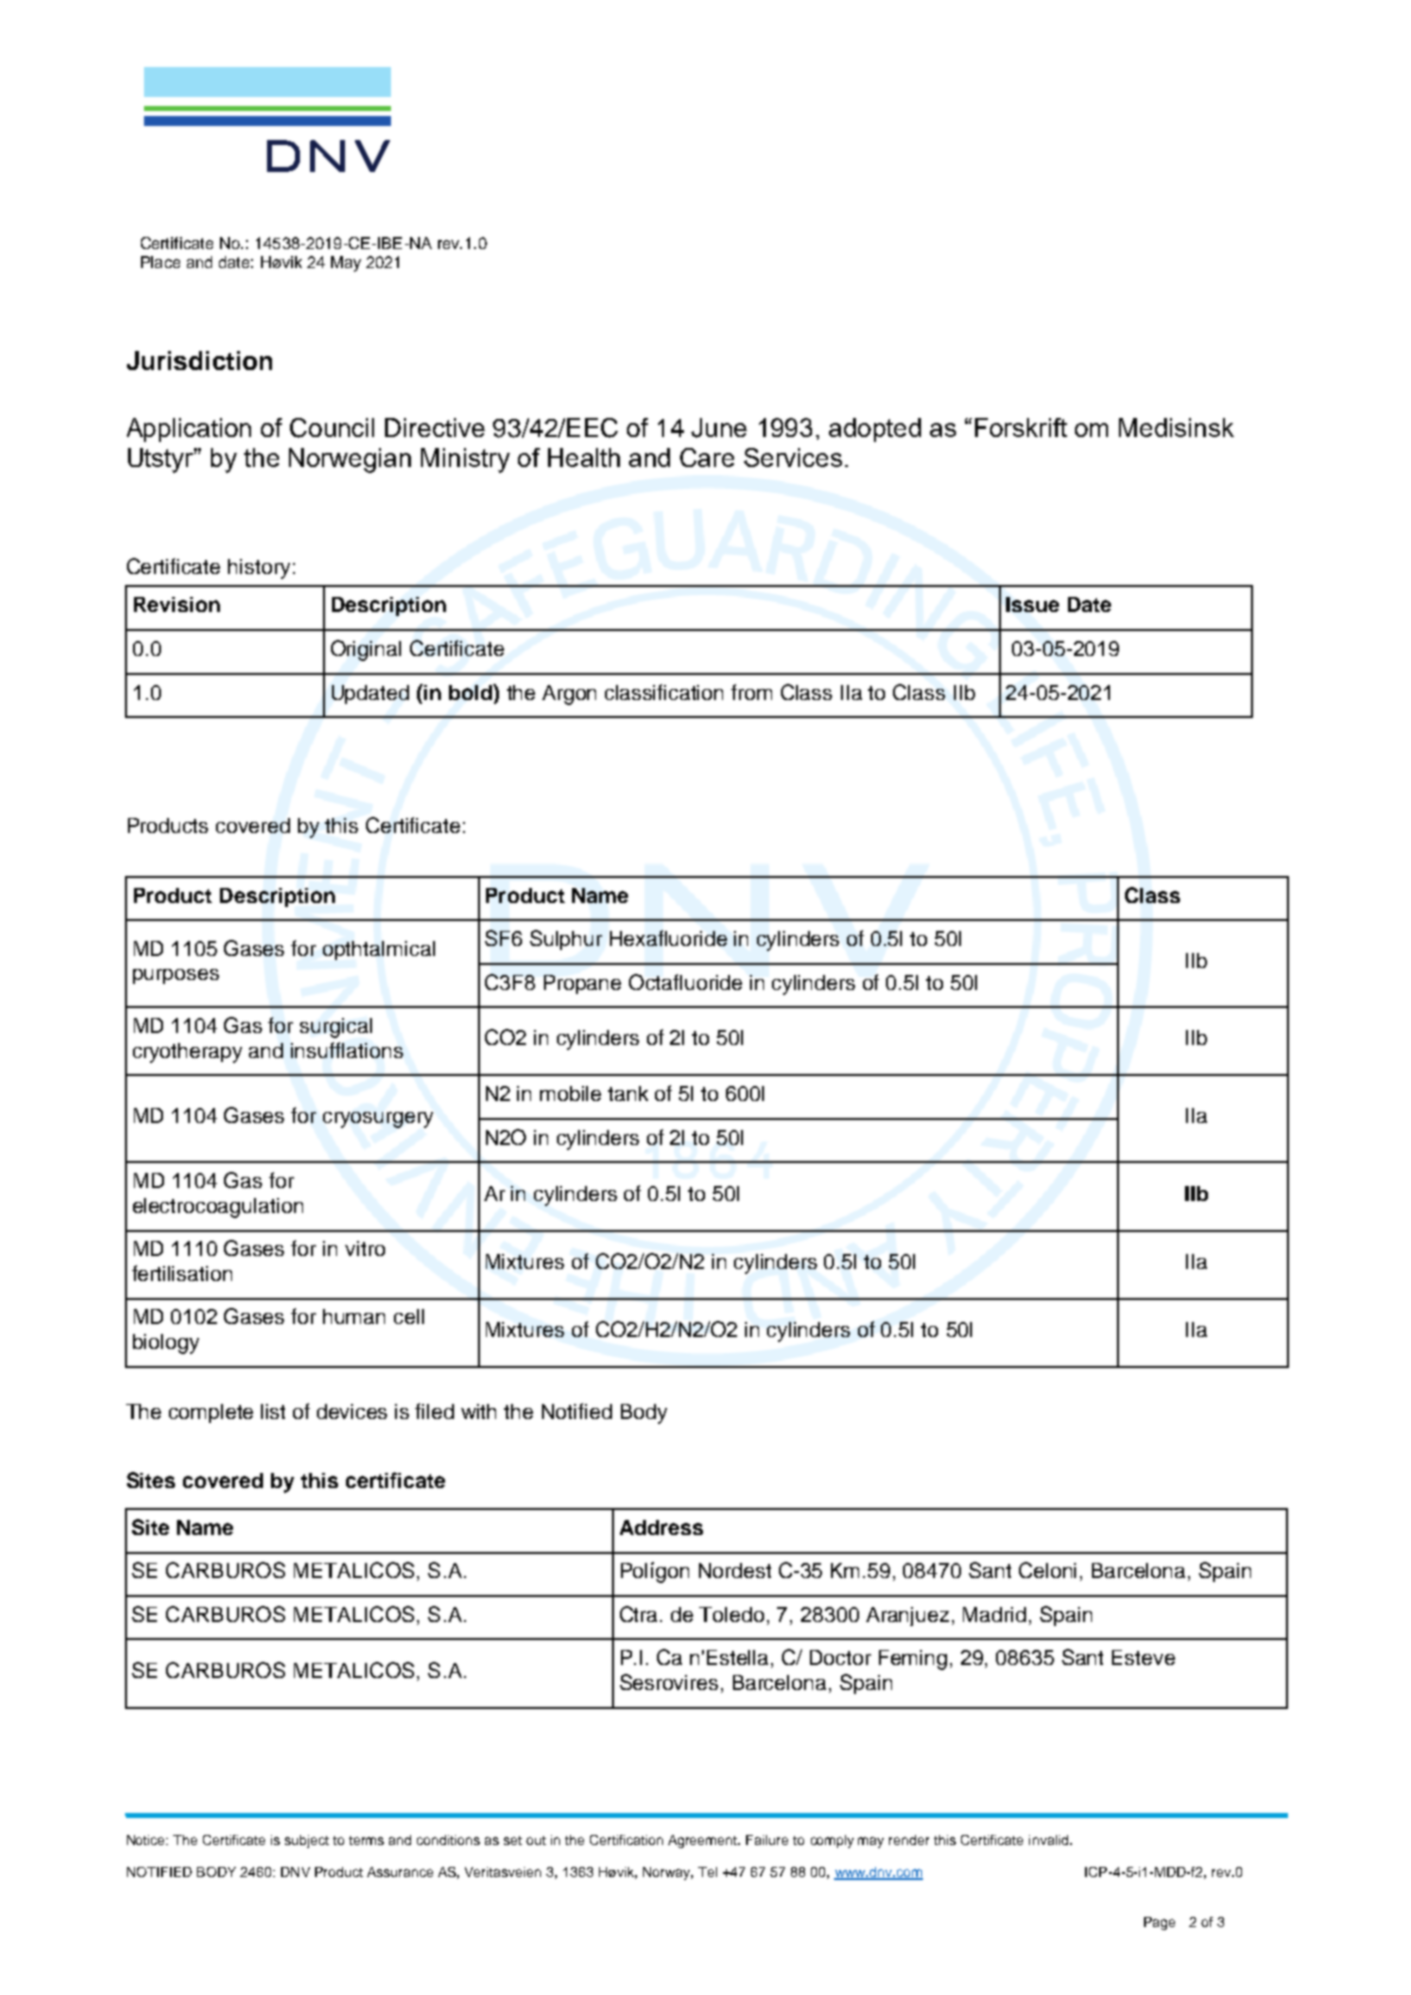 Image resolution: width=1411 pixels, height=1995 pixels. I want to click on Original, so click(366, 650).
